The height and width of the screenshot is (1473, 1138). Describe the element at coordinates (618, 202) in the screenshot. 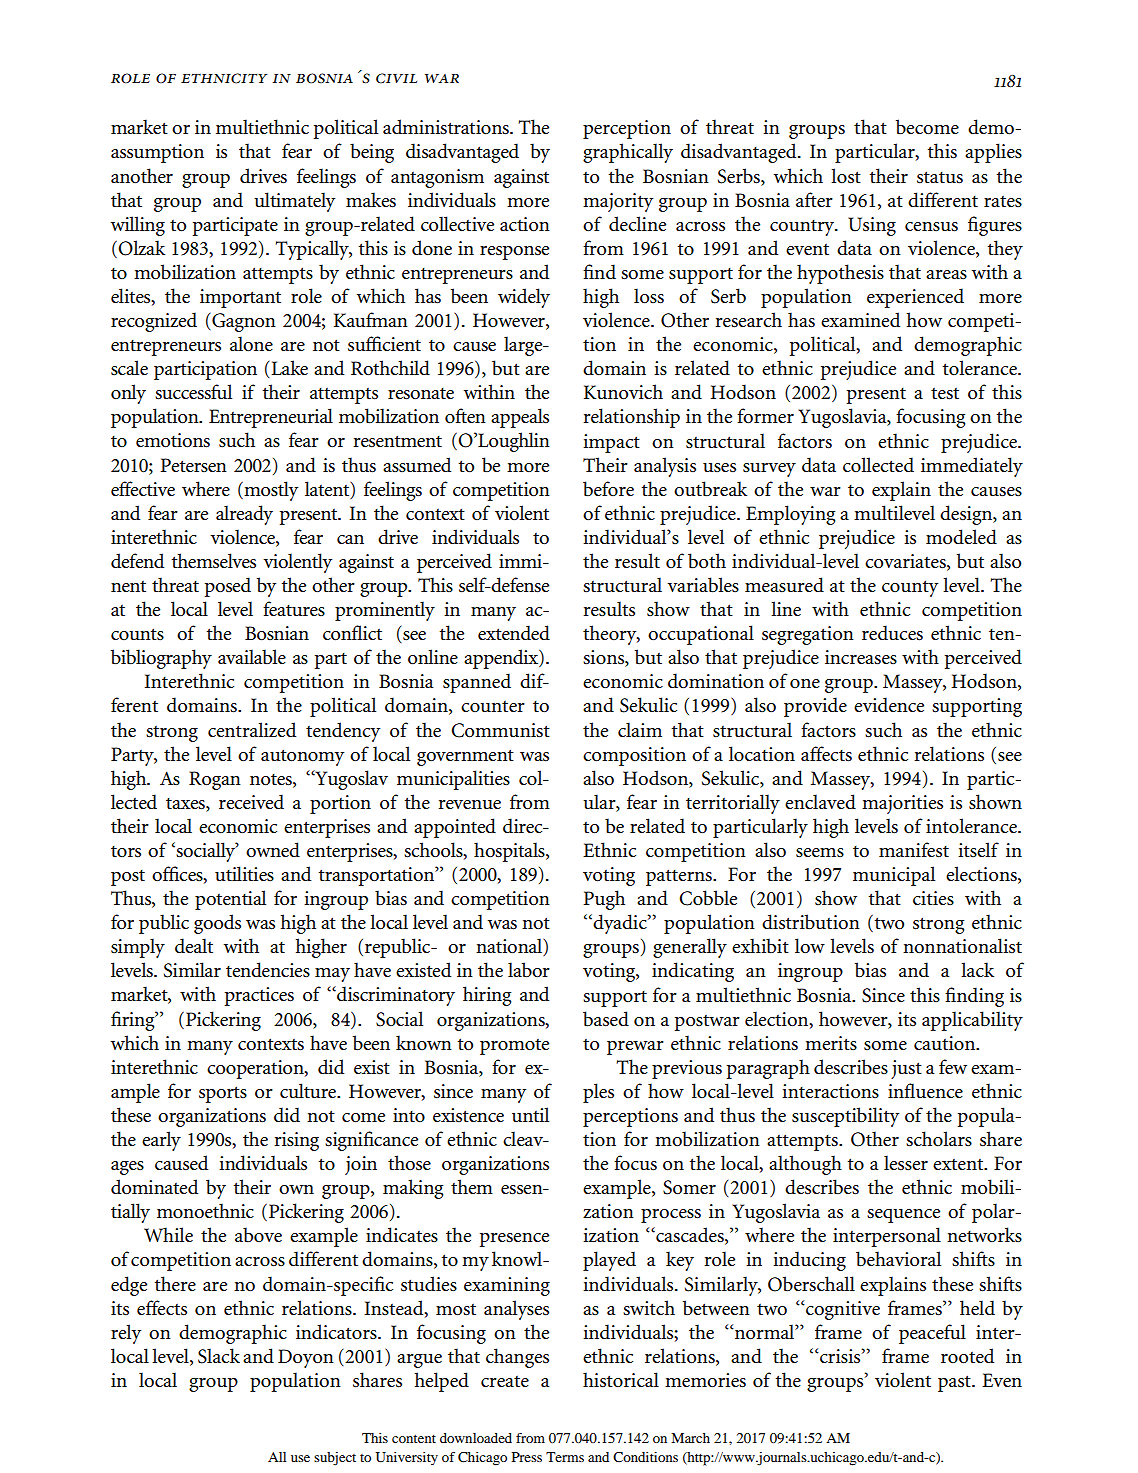

I see `majority` at that location.
